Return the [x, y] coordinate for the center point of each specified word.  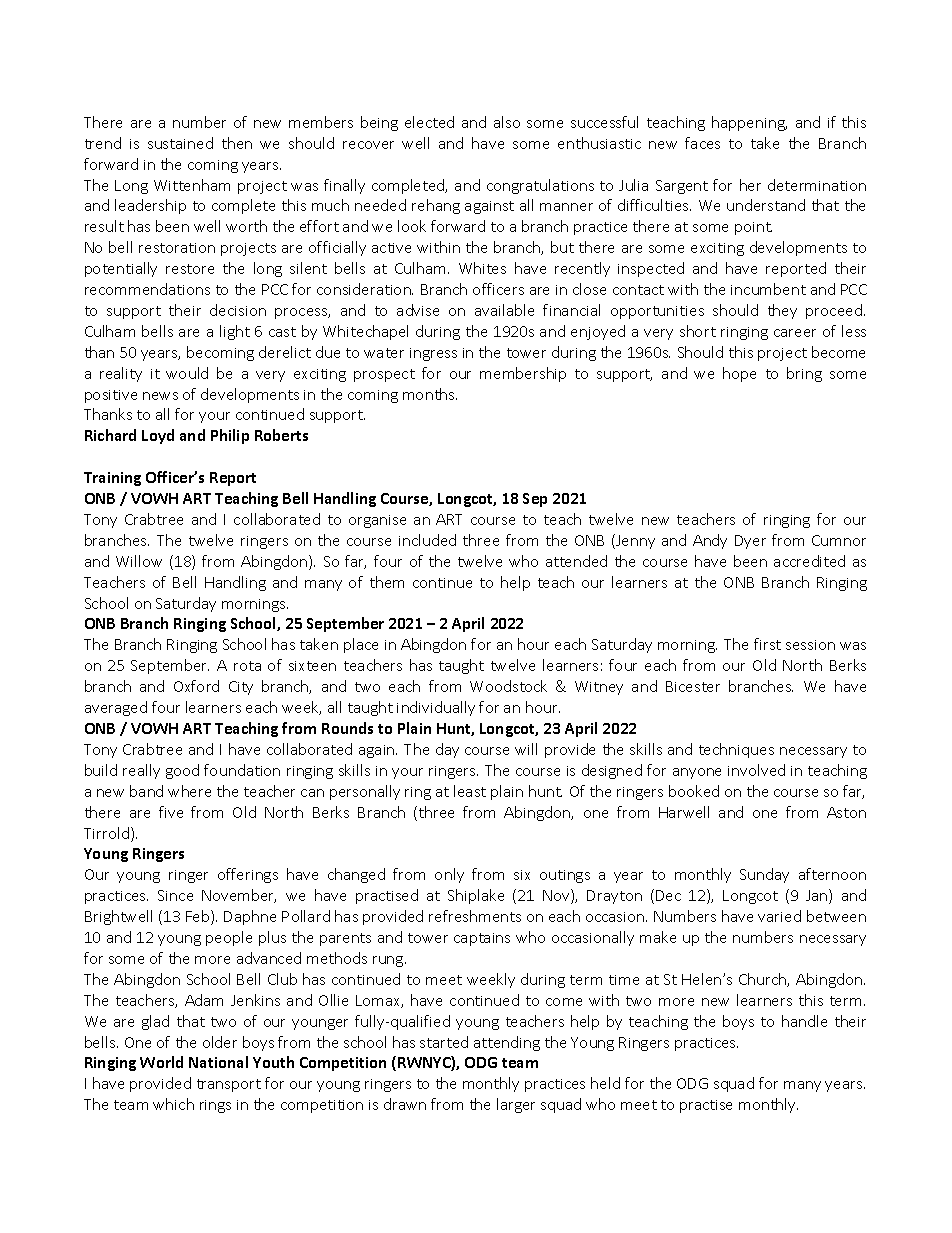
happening [749, 123]
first [767, 644]
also [507, 122]
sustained [180, 143]
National [218, 1062]
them [387, 582]
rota [247, 666]
